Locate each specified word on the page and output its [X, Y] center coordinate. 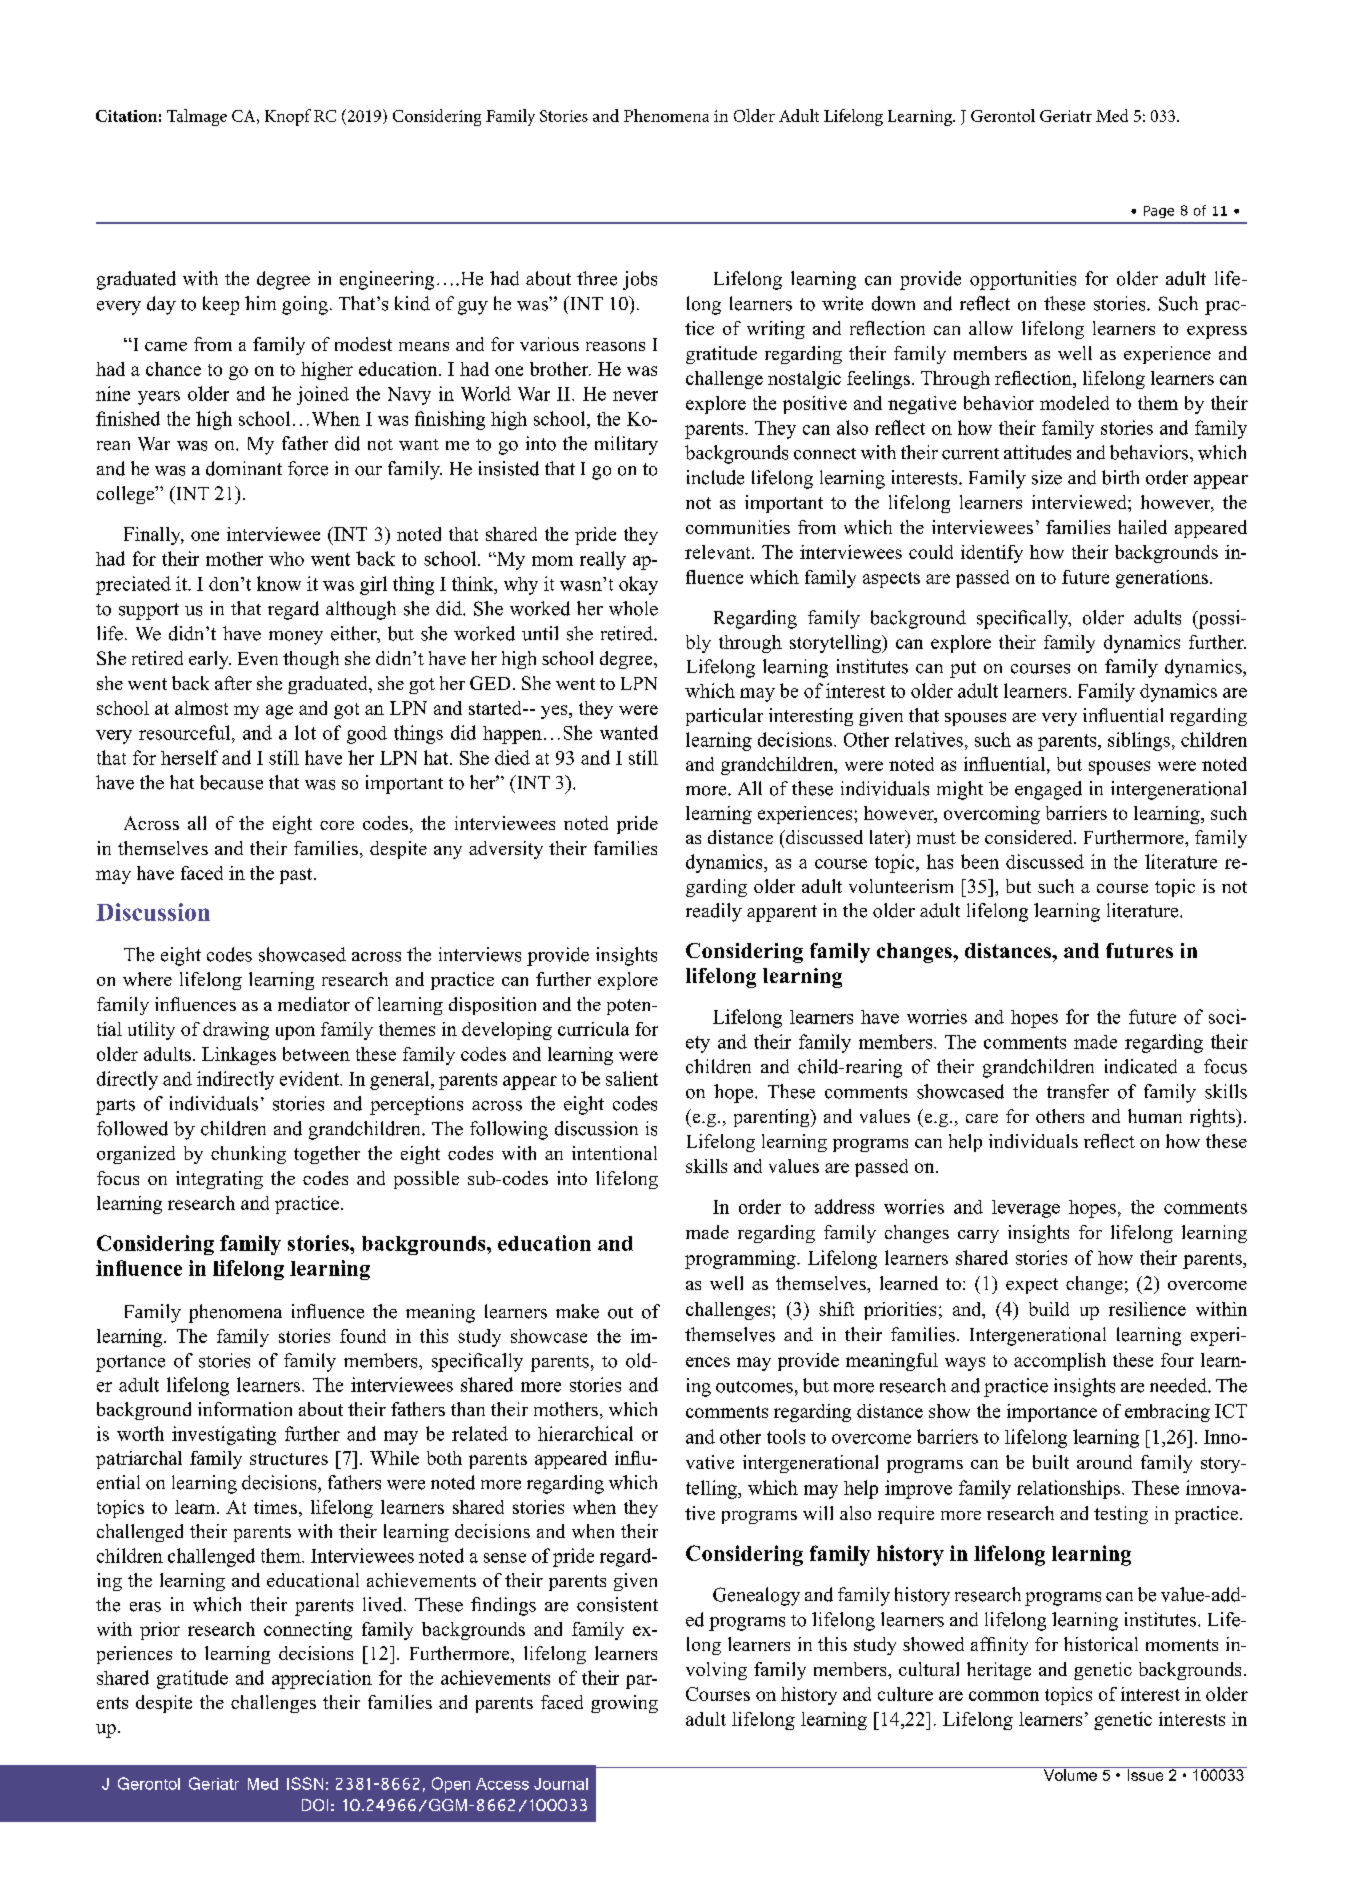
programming [741, 1259]
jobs [640, 280]
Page [1159, 212]
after [233, 683]
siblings [1139, 741]
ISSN [305, 1783]
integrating [219, 1180]
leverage [1026, 1209]
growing [624, 1704]
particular [724, 717]
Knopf [288, 117]
